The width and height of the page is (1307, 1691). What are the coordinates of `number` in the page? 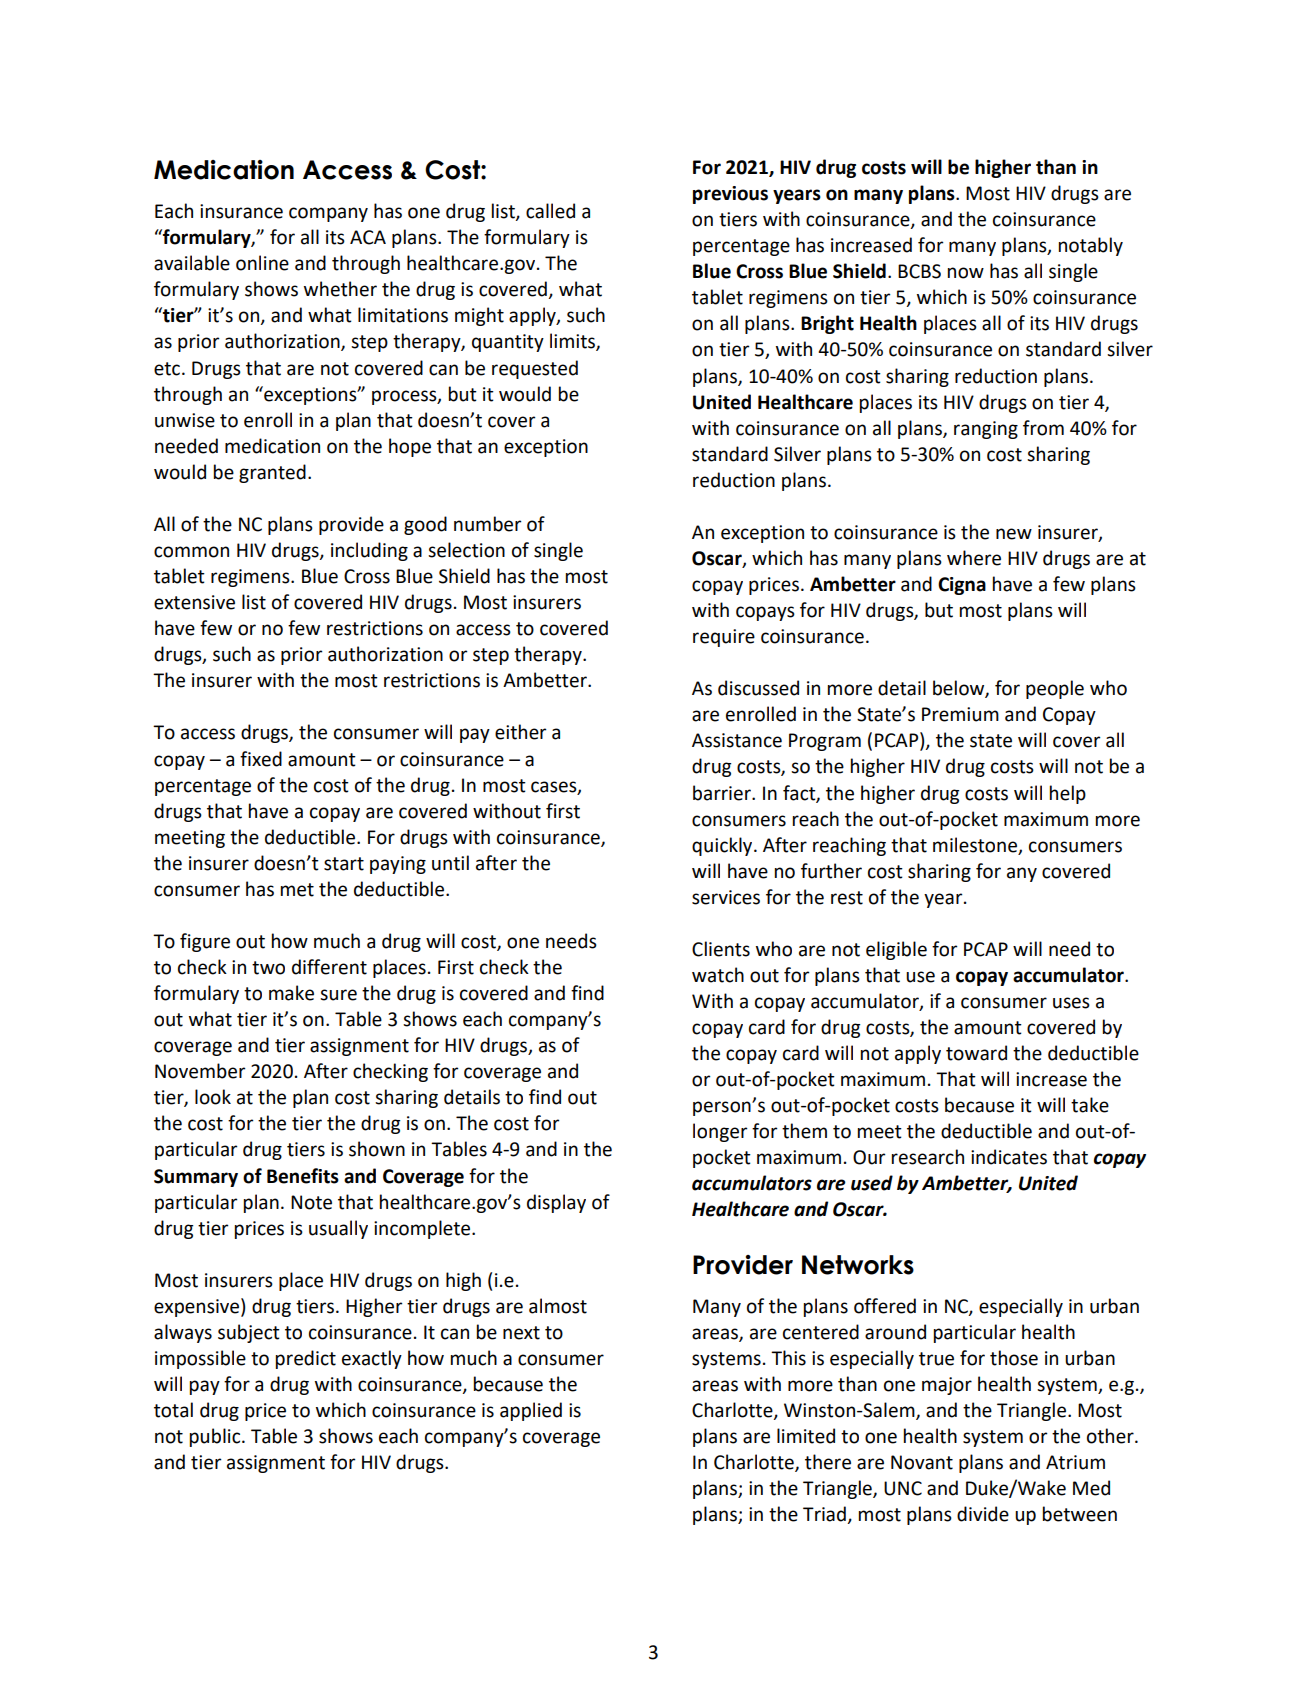 It's located at (487, 524).
